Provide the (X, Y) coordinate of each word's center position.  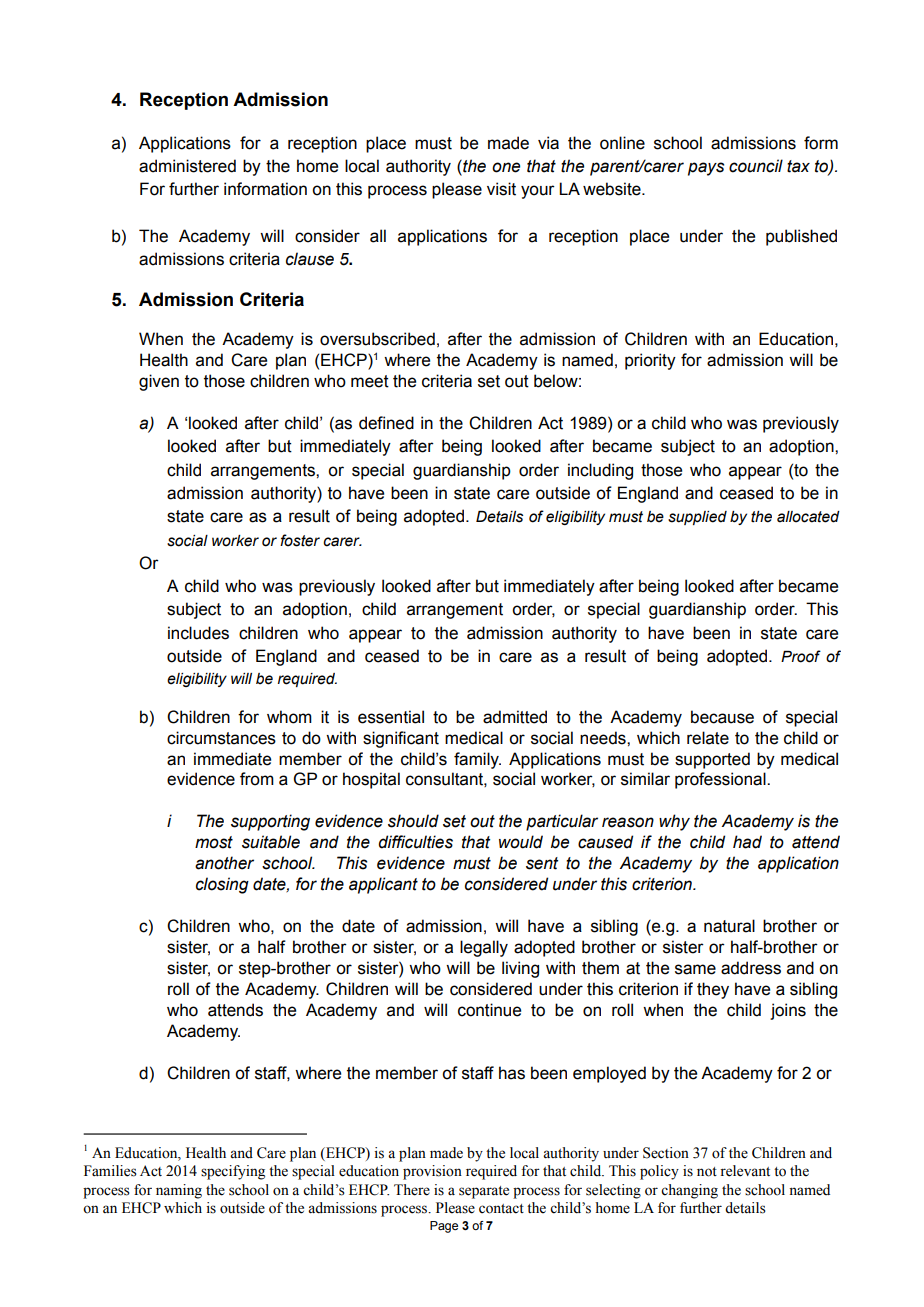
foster (300, 540)
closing (222, 885)
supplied (697, 518)
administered (187, 166)
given (159, 382)
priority (650, 361)
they (713, 990)
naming (179, 1191)
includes (198, 633)
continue (489, 1010)
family (477, 760)
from (257, 779)
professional (721, 780)
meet (370, 381)
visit (501, 189)
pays (706, 169)
